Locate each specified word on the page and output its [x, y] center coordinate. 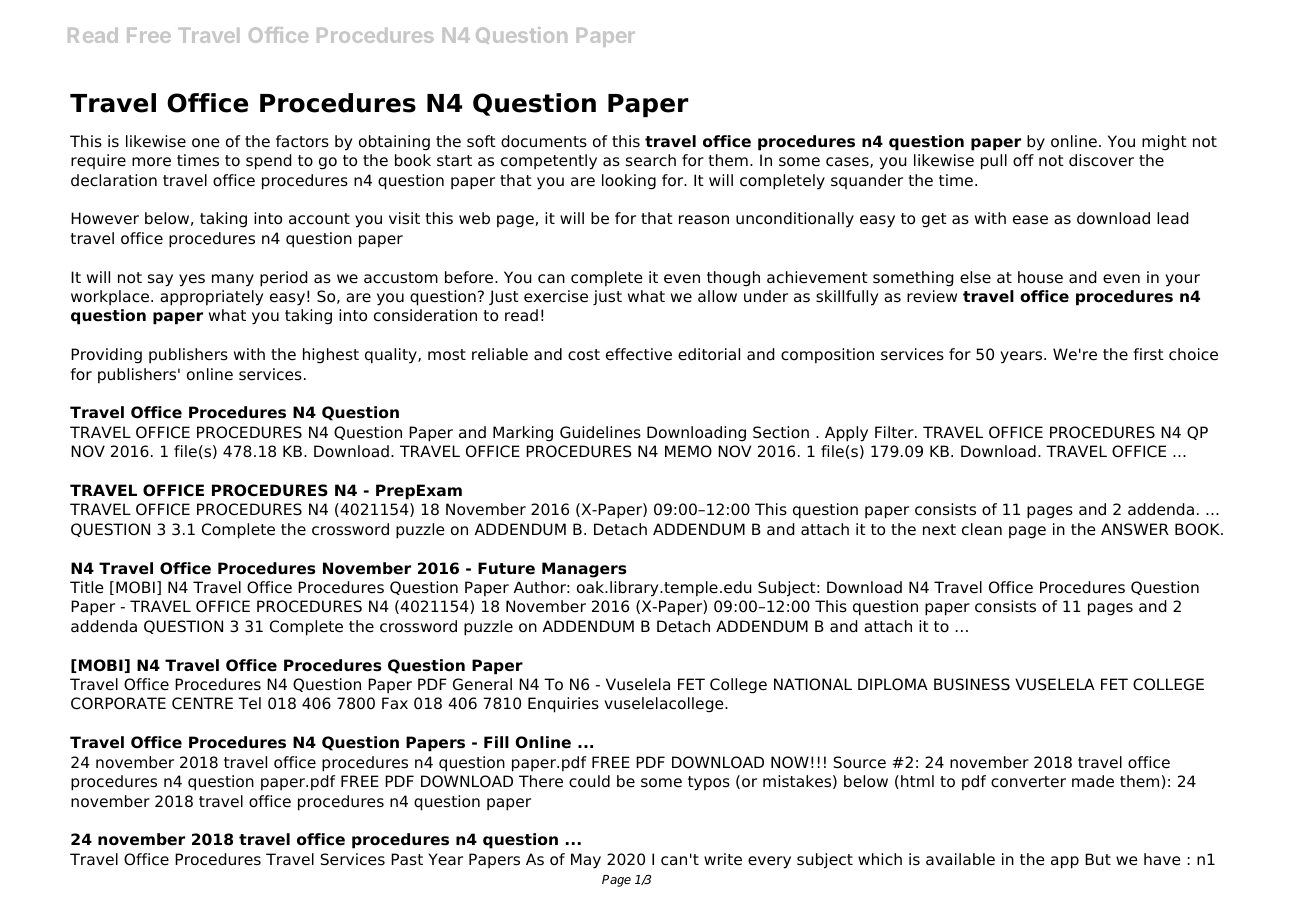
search [651, 160]
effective [639, 354]
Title [87, 587]
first [1148, 354]
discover [1101, 160]
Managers [584, 570]
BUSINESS [972, 684]
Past [407, 859]
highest [331, 356]
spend [269, 162]
